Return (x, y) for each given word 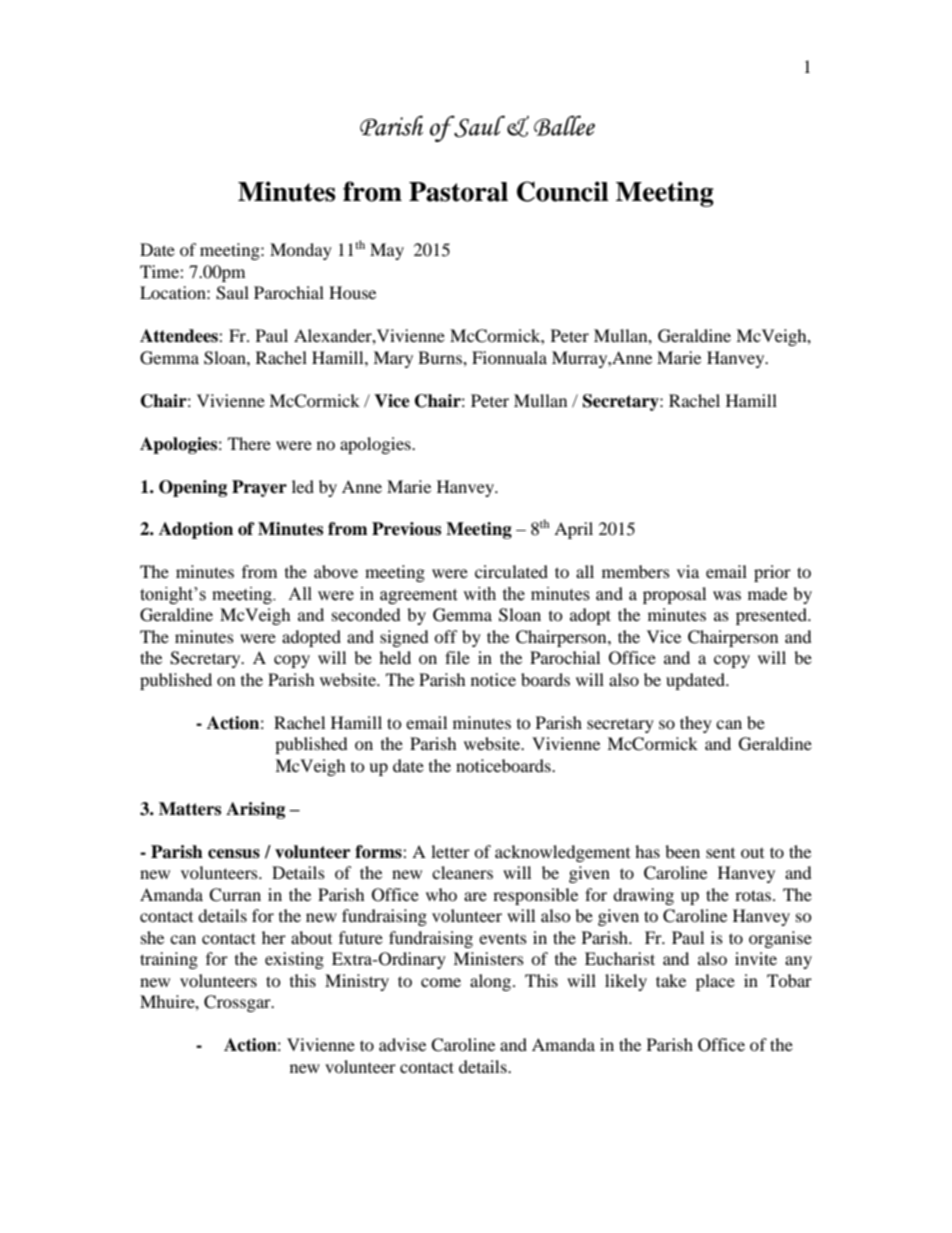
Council (563, 191)
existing (294, 960)
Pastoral (458, 192)
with (479, 594)
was (727, 595)
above (336, 571)
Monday (301, 251)
